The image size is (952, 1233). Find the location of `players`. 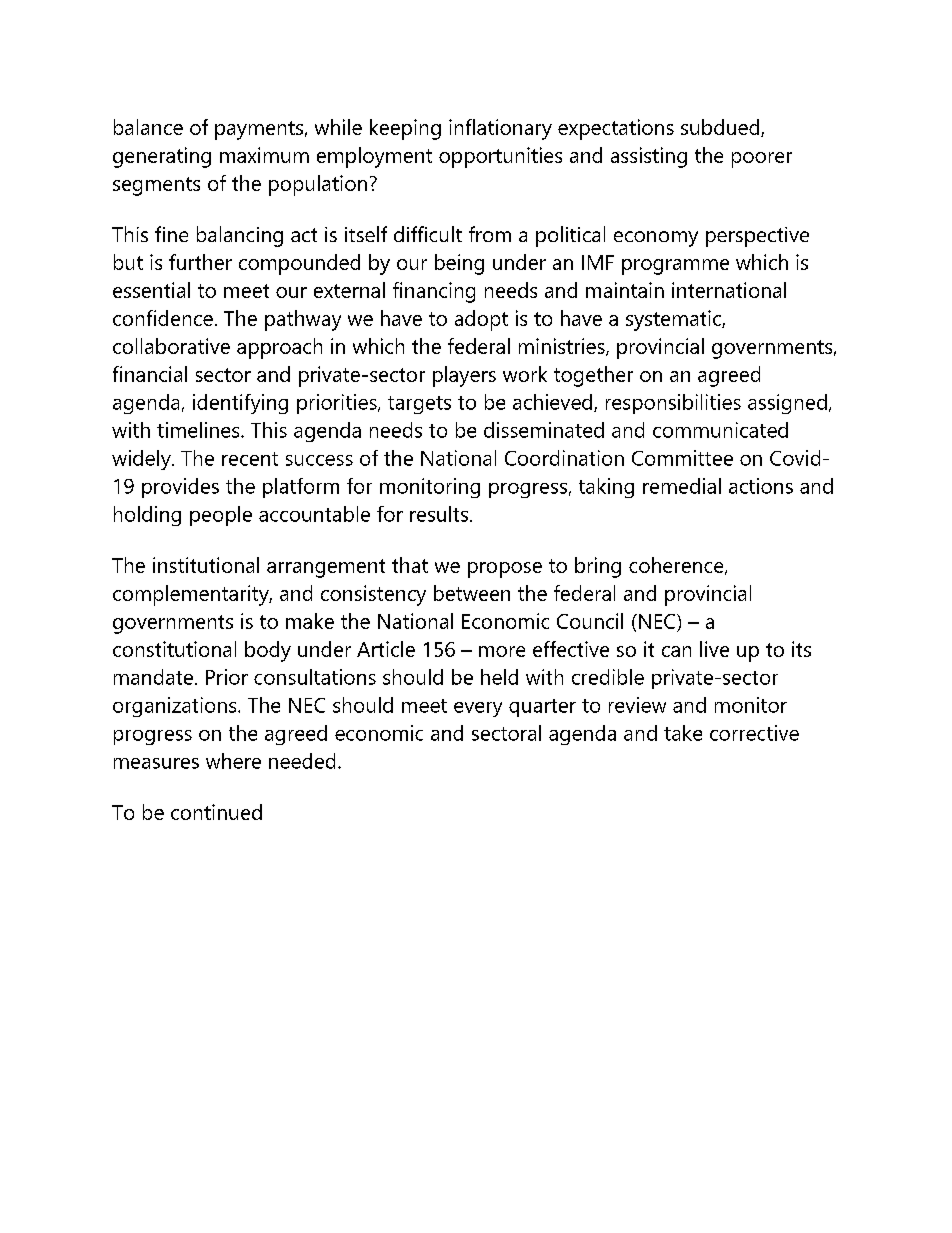

players is located at coordinates (464, 376).
